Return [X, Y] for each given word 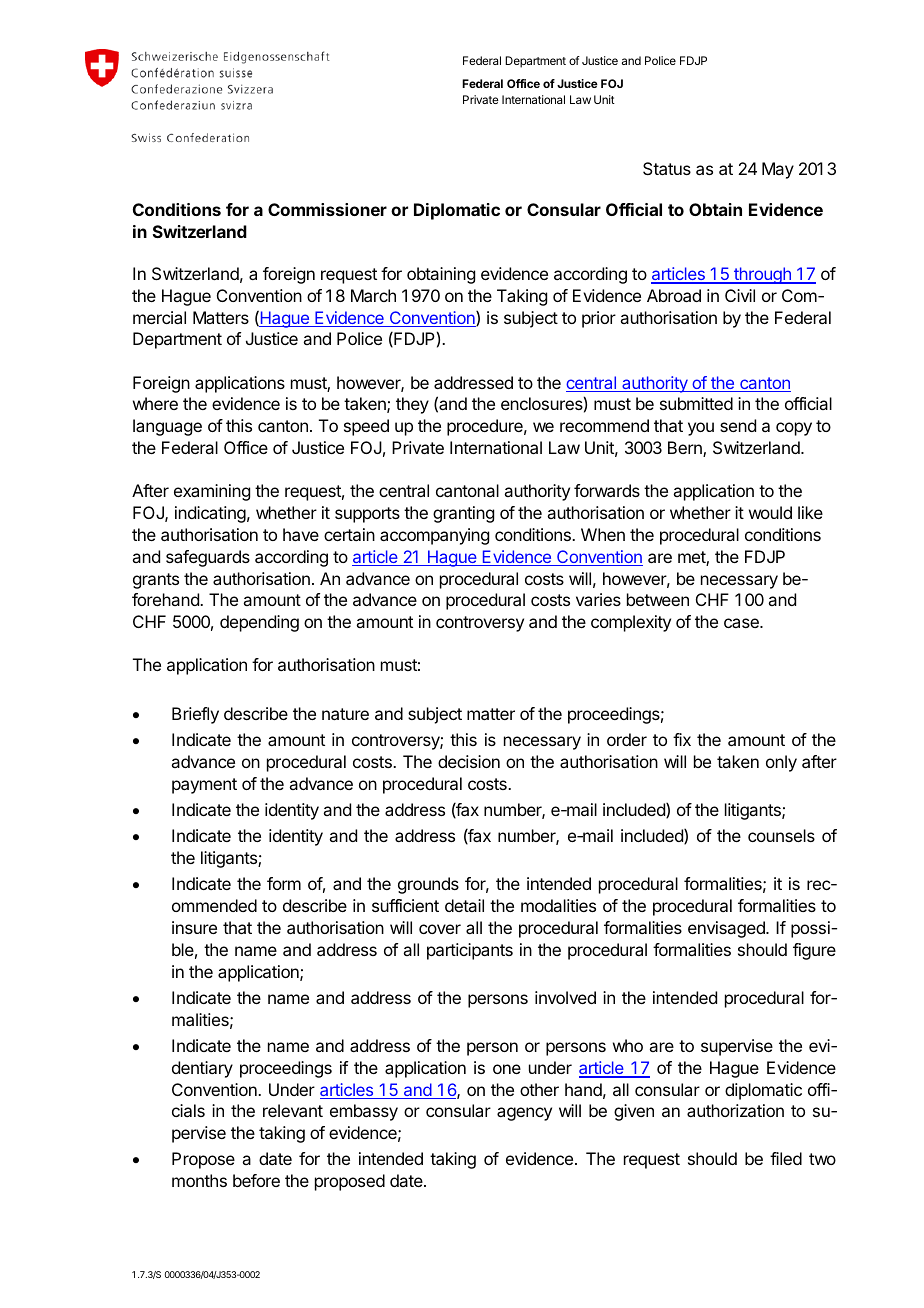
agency [524, 1114]
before [256, 1180]
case [742, 623]
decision [469, 761]
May [778, 170]
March [373, 295]
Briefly [195, 715]
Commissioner [327, 209]
